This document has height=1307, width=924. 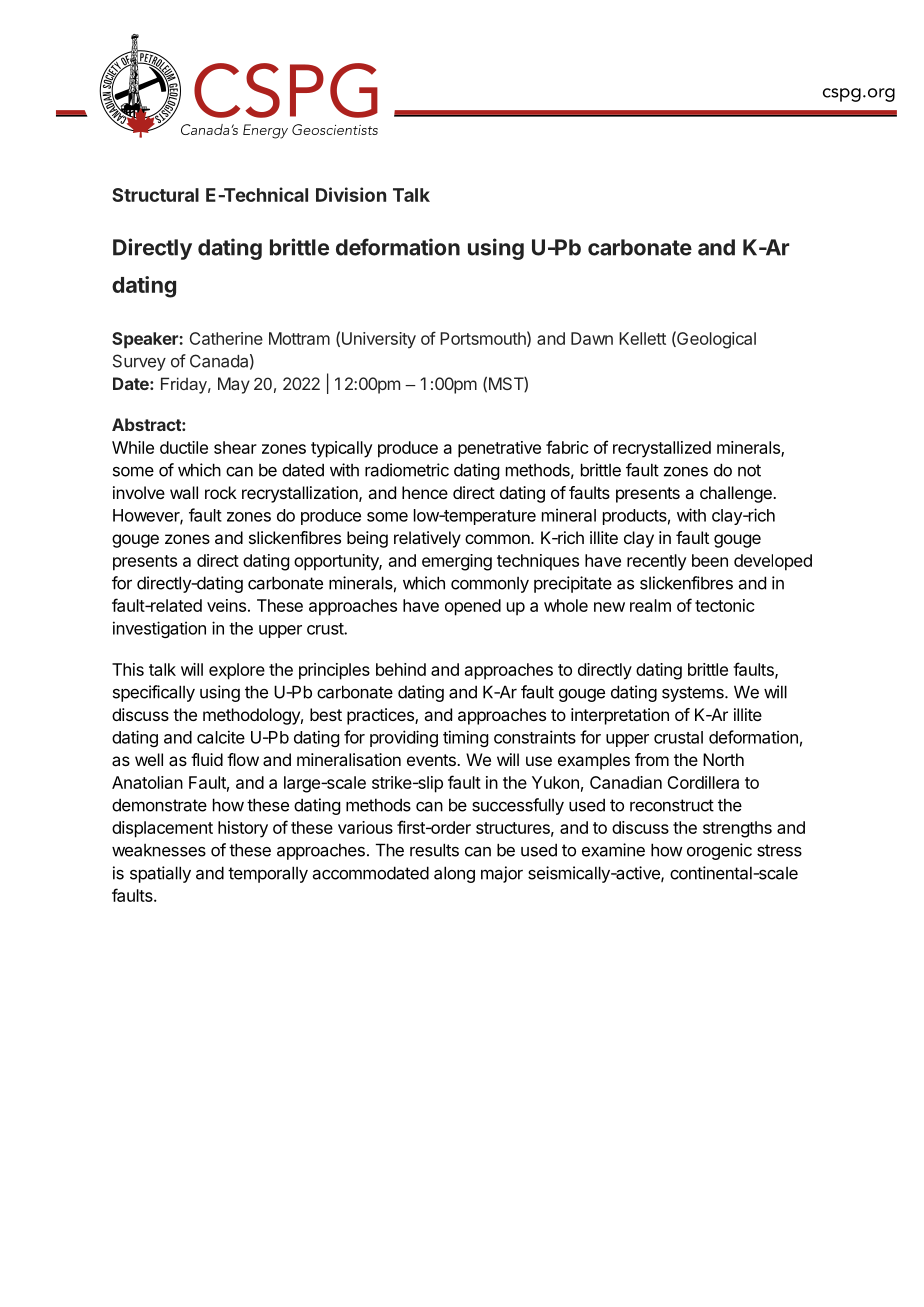 What do you see at coordinates (159, 850) in the document?
I see `weaknesses` at bounding box center [159, 850].
